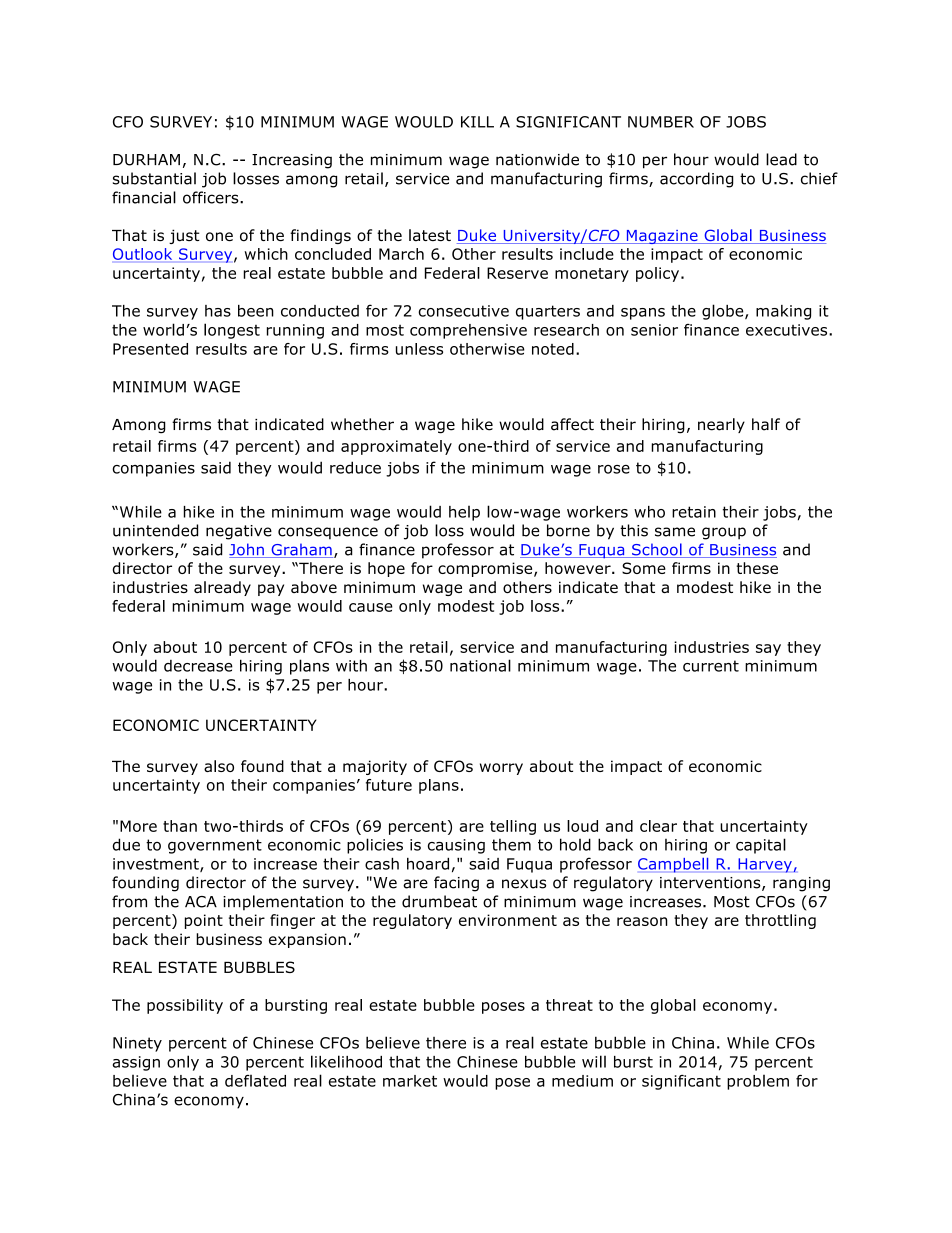 This page has height=1233, width=952. Describe the element at coordinates (781, 159) in the page. I see `lead` at that location.
